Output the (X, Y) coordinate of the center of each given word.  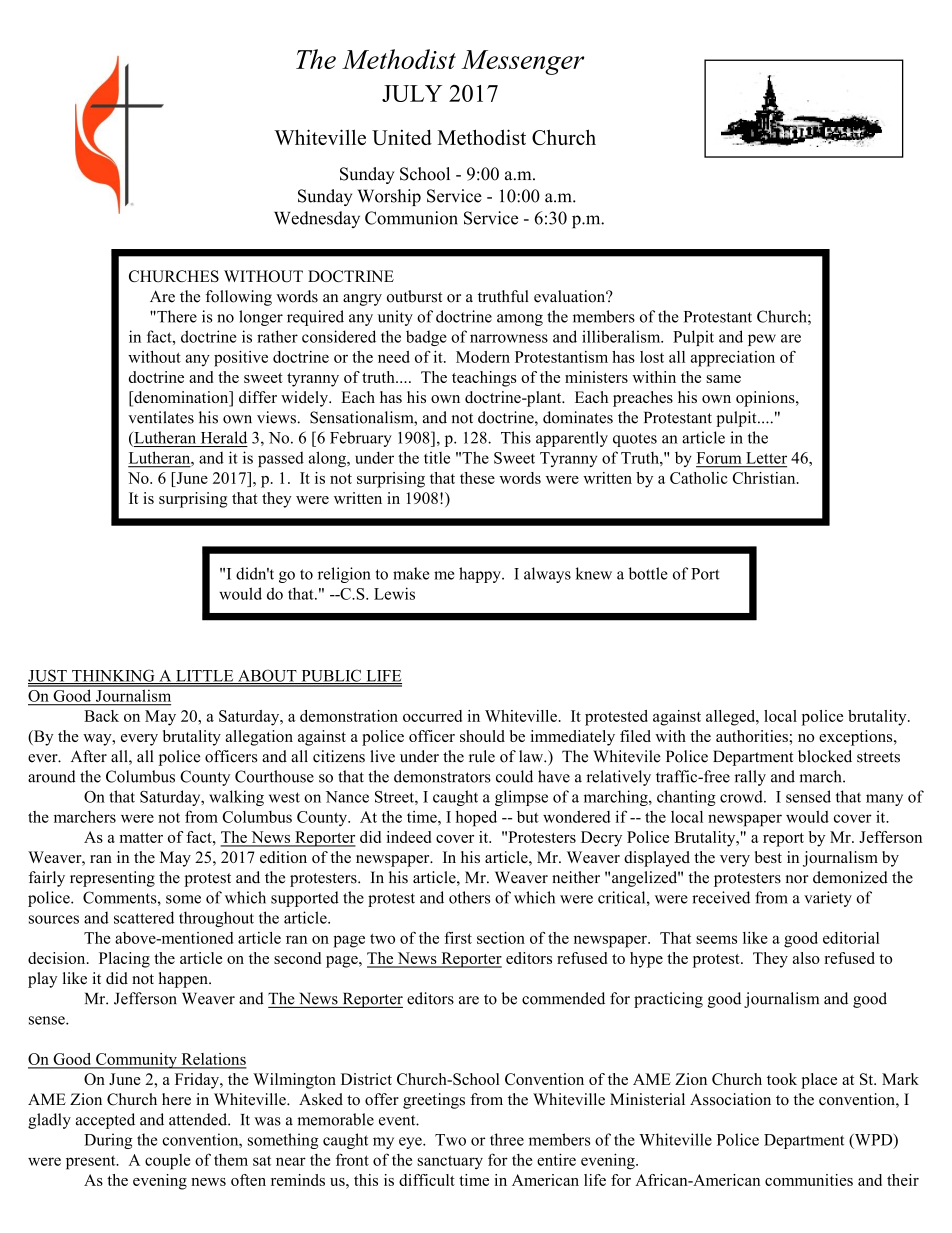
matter (141, 838)
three (507, 1139)
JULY (412, 93)
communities (809, 1180)
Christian (765, 478)
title (437, 458)
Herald (224, 437)
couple (168, 1162)
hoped (476, 818)
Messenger (522, 62)
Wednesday (317, 219)
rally (750, 778)
